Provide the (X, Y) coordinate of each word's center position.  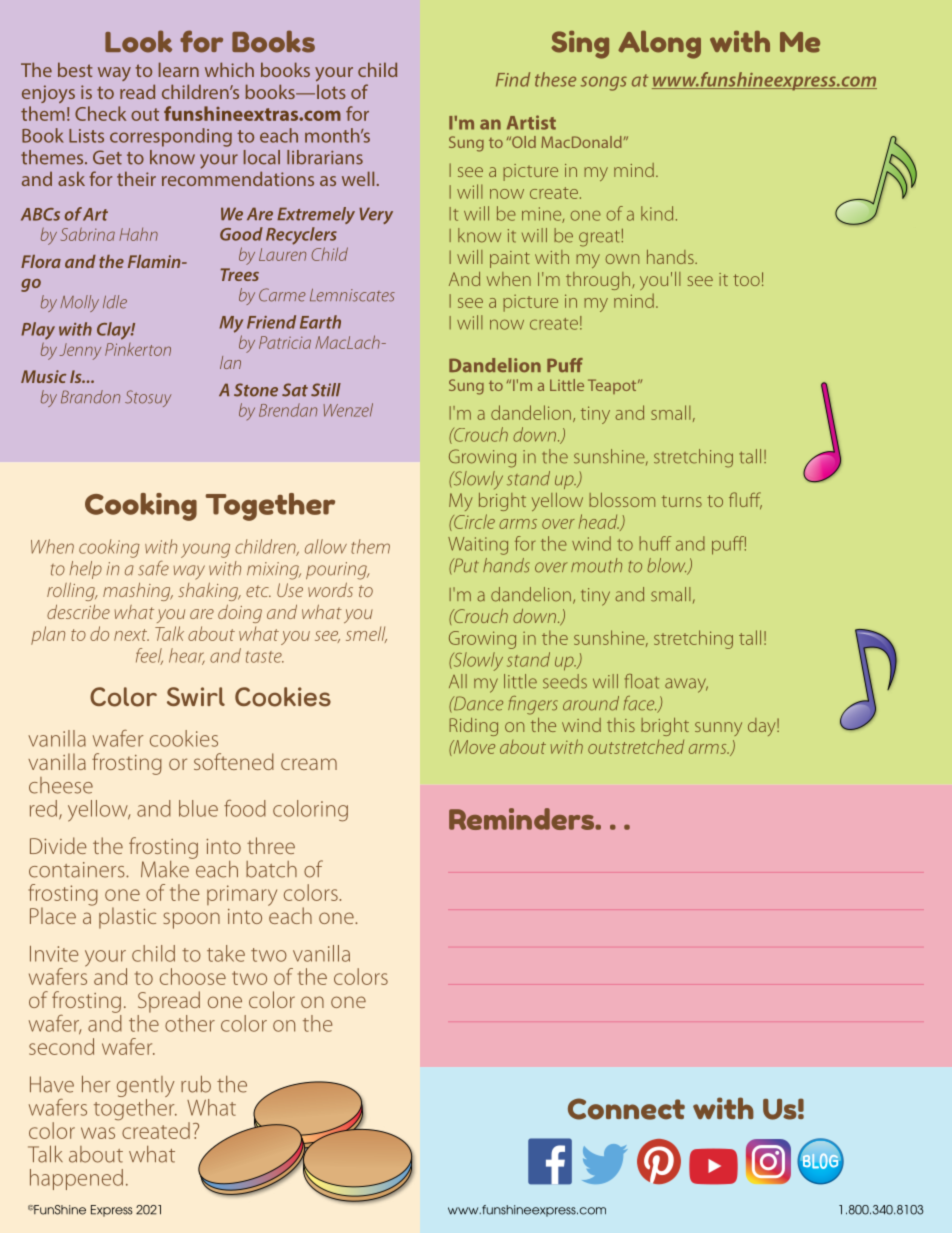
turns (682, 501)
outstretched (636, 747)
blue (198, 808)
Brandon (90, 397)
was (98, 1133)
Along (659, 44)
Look (138, 41)
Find (513, 79)
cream (309, 764)
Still (326, 390)
